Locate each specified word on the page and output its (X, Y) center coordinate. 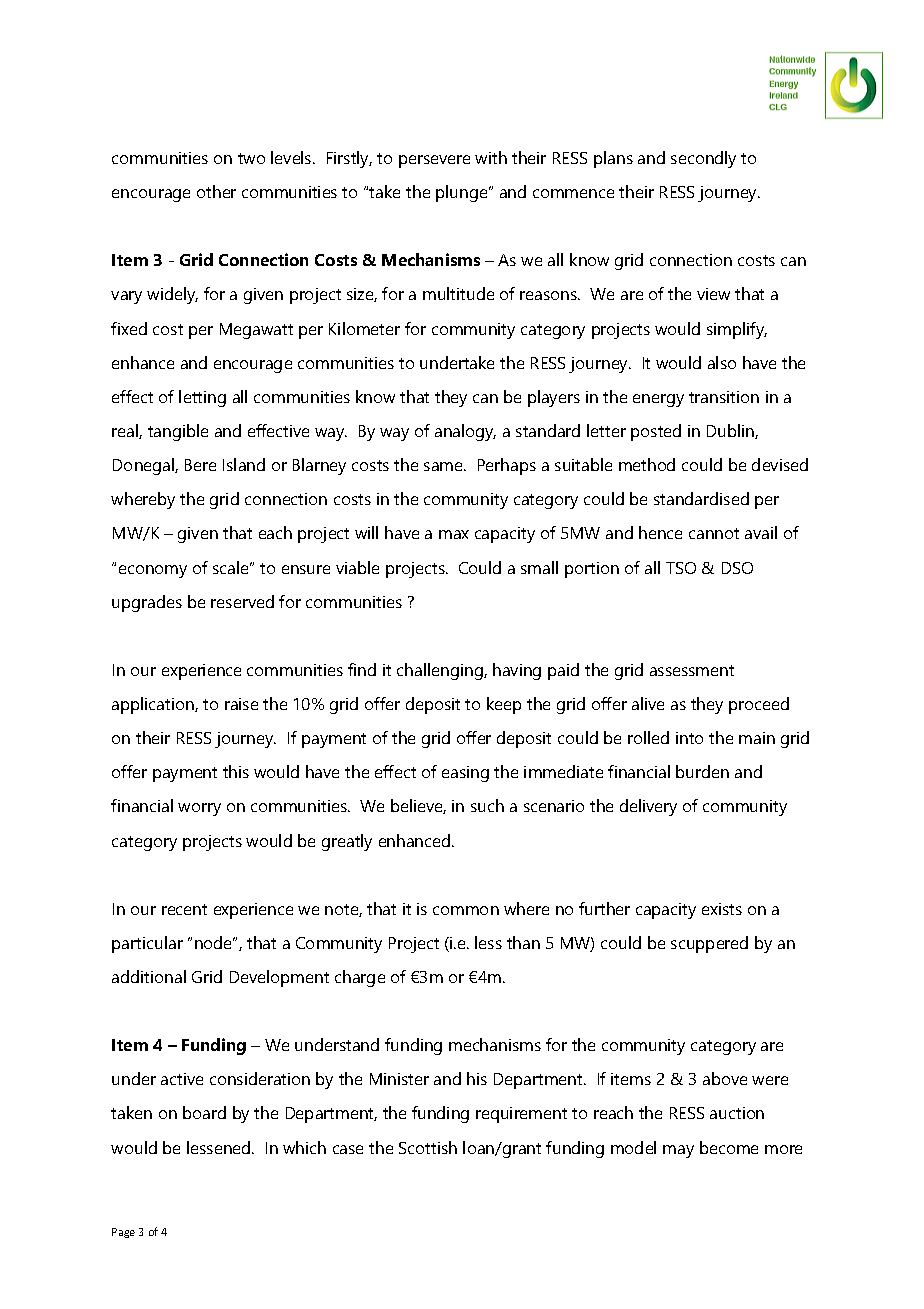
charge (360, 978)
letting (202, 398)
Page (123, 1233)
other (216, 191)
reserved (242, 601)
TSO (681, 568)
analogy (465, 432)
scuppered (709, 944)
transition (724, 397)
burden (702, 771)
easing (465, 774)
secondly (703, 159)
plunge (463, 193)
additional (149, 976)
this (236, 771)
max (454, 534)
